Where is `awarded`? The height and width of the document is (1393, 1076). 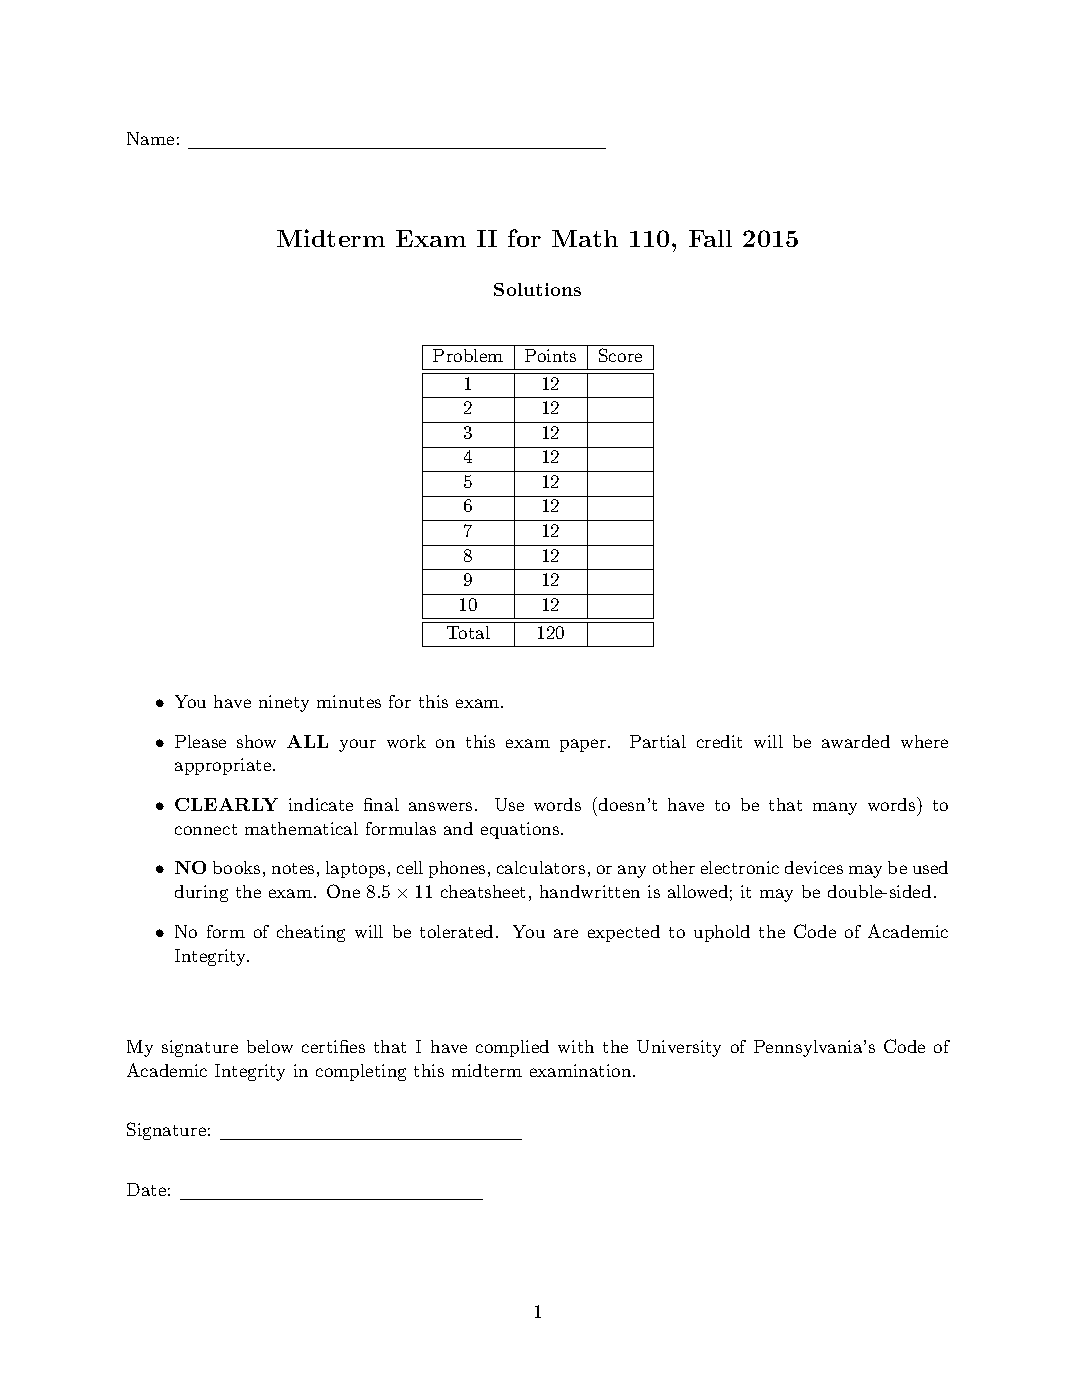
awarded is located at coordinates (856, 741).
